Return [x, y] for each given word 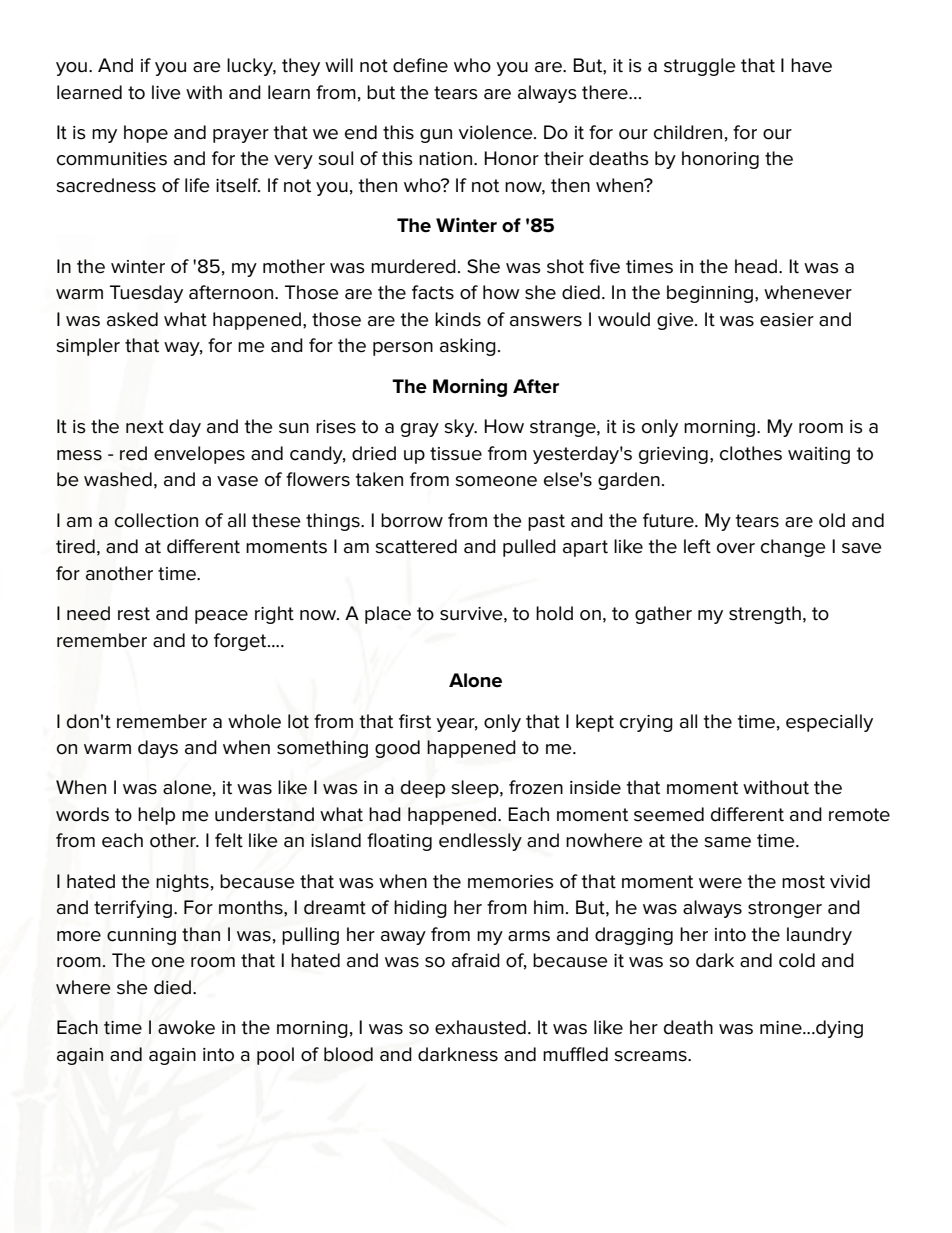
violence [497, 132]
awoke [186, 1027]
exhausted [480, 1027]
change [793, 548]
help [156, 816]
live [166, 92]
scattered [416, 546]
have [811, 65]
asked [132, 319]
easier [787, 320]
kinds [458, 319]
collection [156, 520]
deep [423, 789]
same [727, 842]
